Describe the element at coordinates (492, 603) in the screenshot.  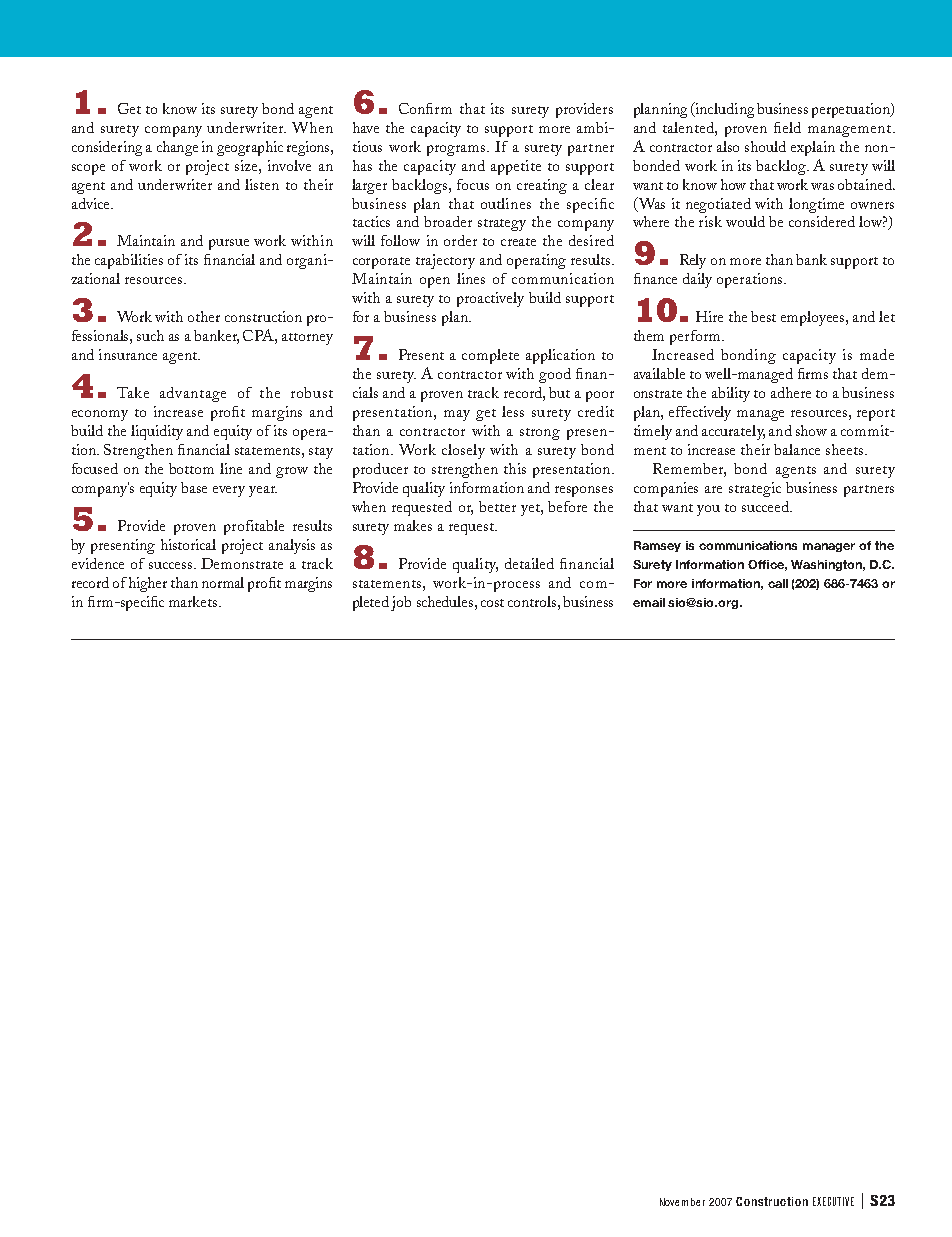
I see `cost` at that location.
